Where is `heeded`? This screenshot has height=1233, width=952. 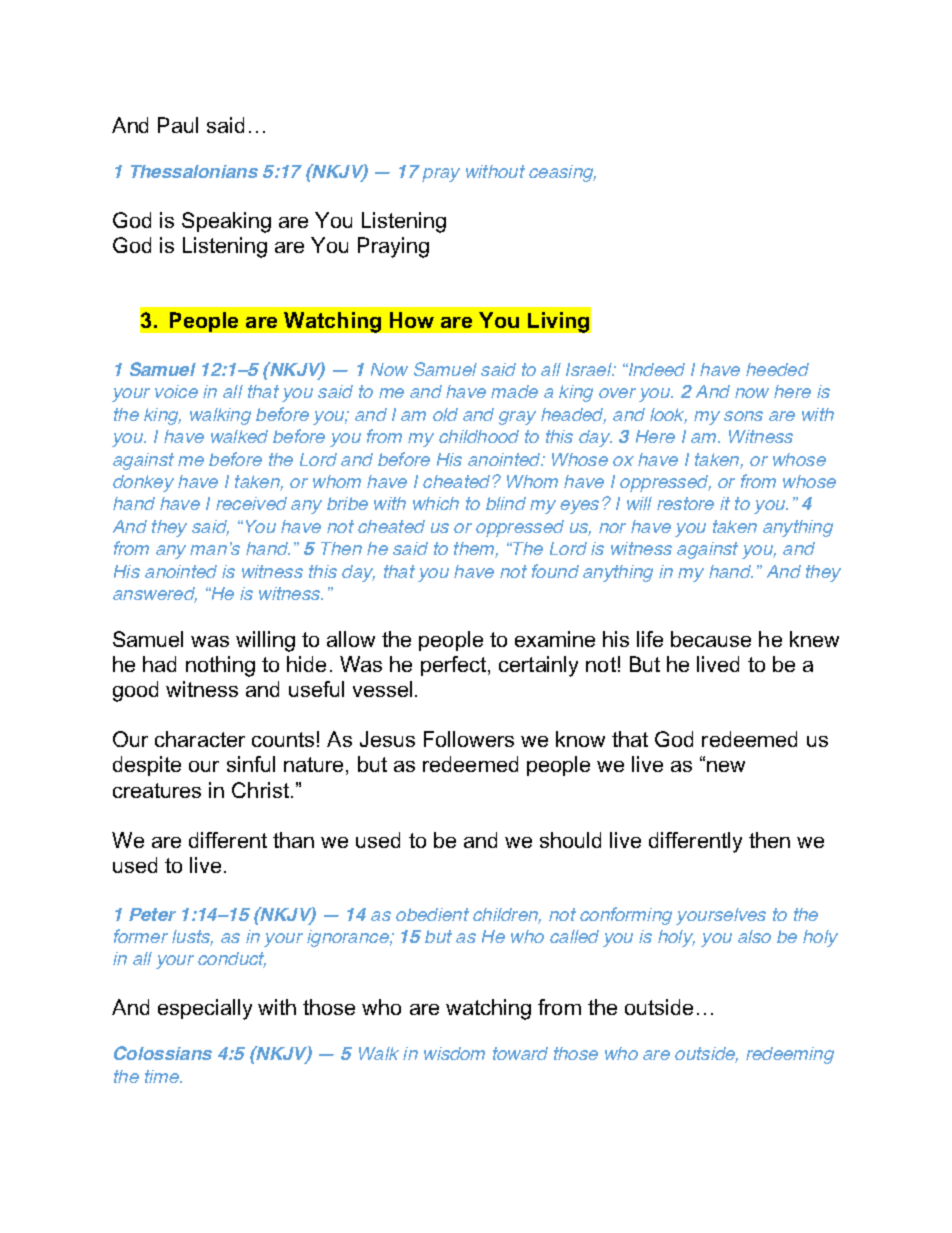
heeded is located at coordinates (777, 369).
